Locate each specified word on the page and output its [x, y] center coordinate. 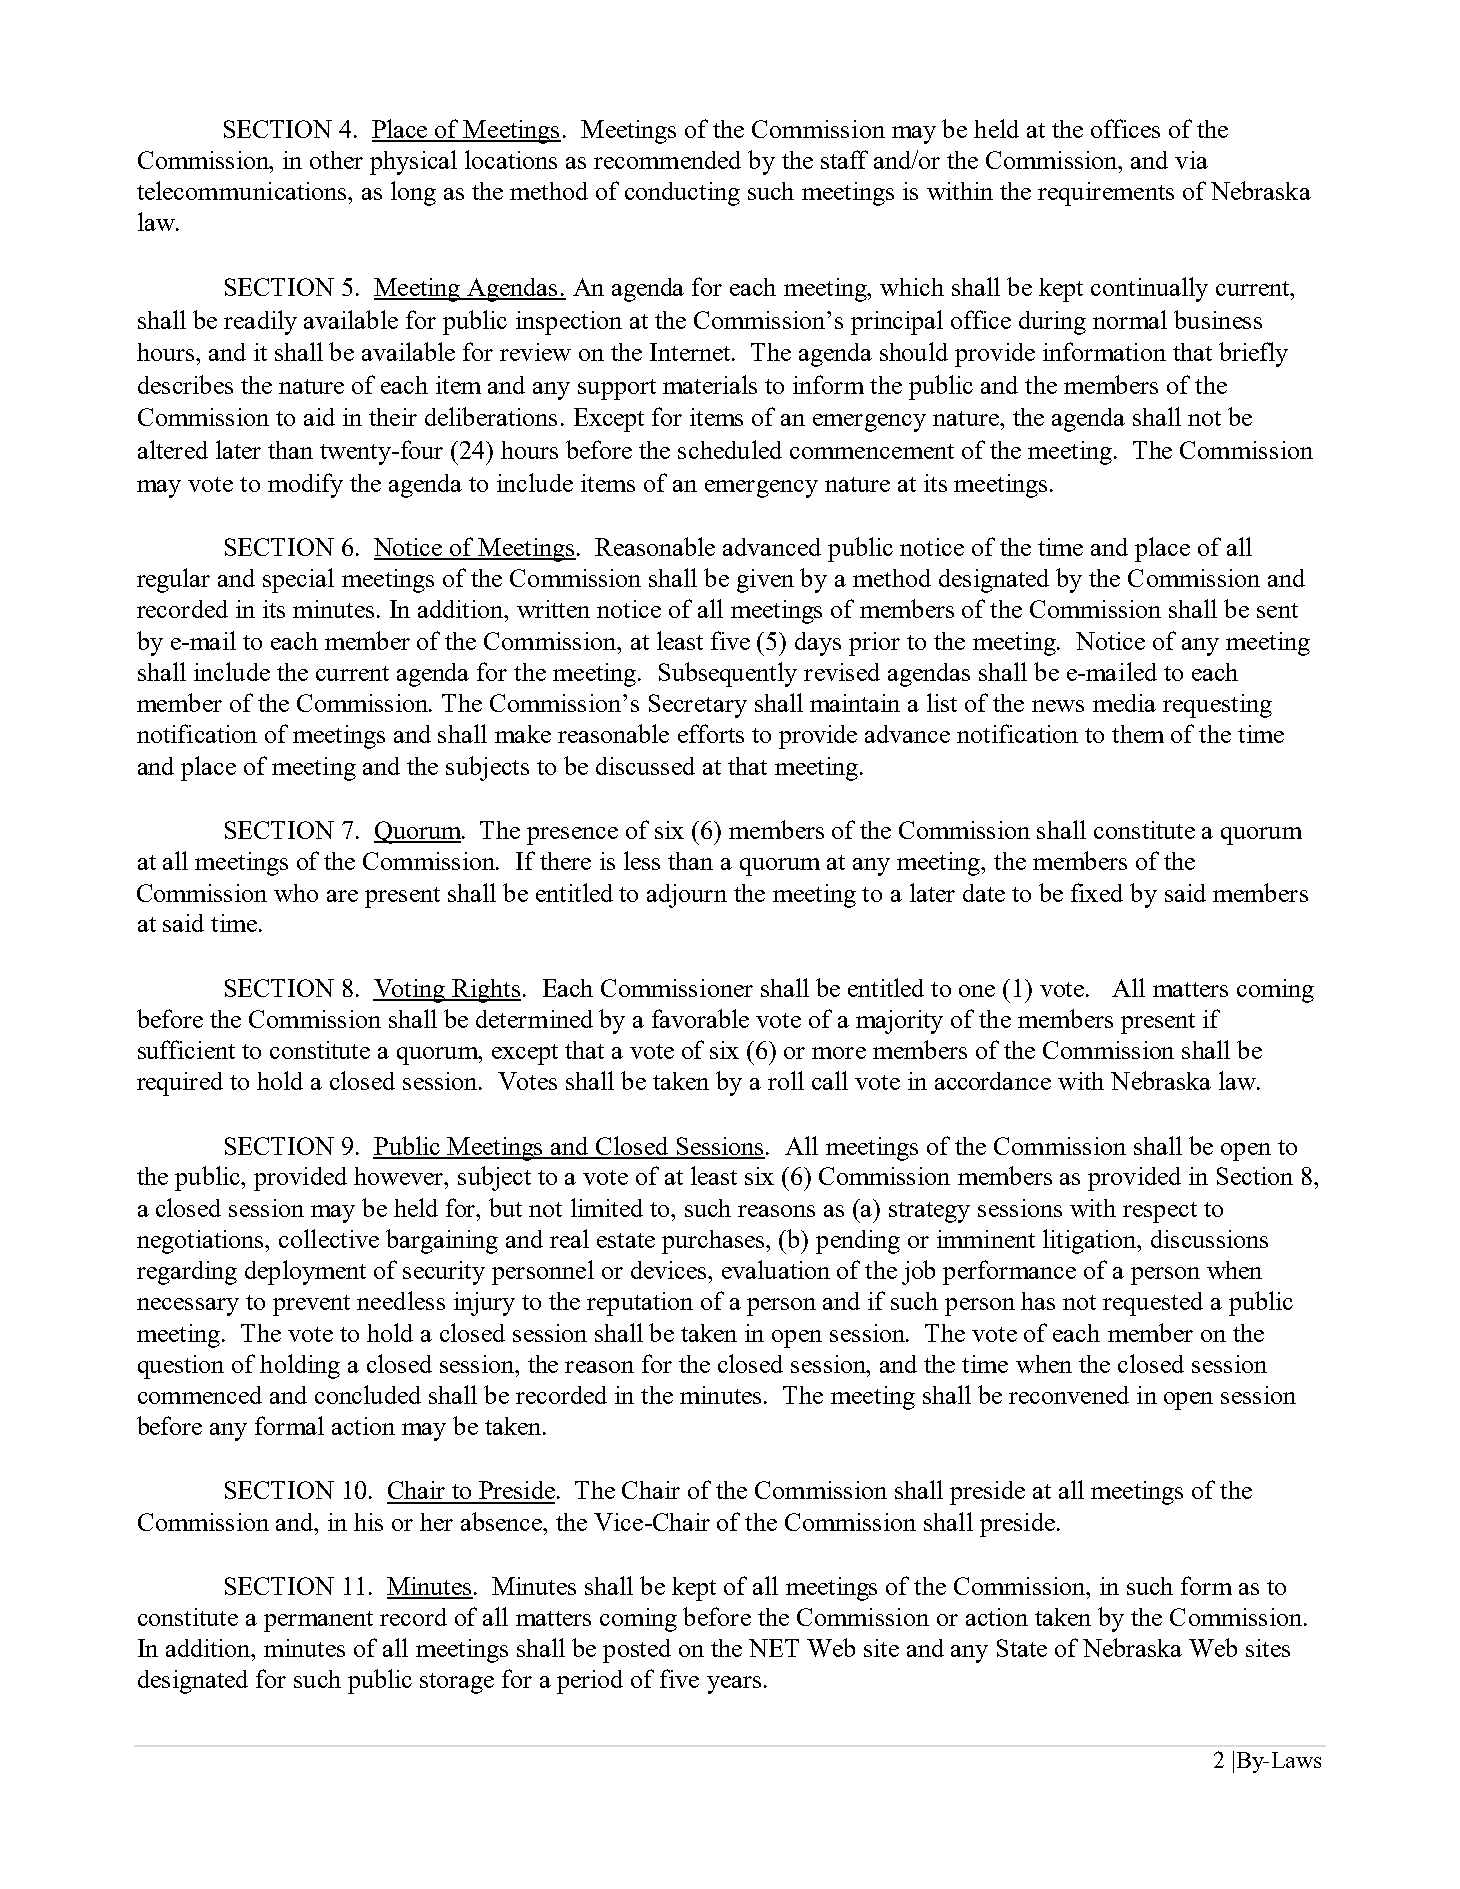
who [296, 893]
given [765, 581]
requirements [1106, 194]
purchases [714, 1242]
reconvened [1069, 1395]
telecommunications [243, 190]
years [734, 1685]
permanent [318, 1621]
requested [1153, 1304]
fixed [1097, 892]
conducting [682, 194]
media [1124, 703]
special [298, 580]
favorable [700, 1018]
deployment [305, 1272]
